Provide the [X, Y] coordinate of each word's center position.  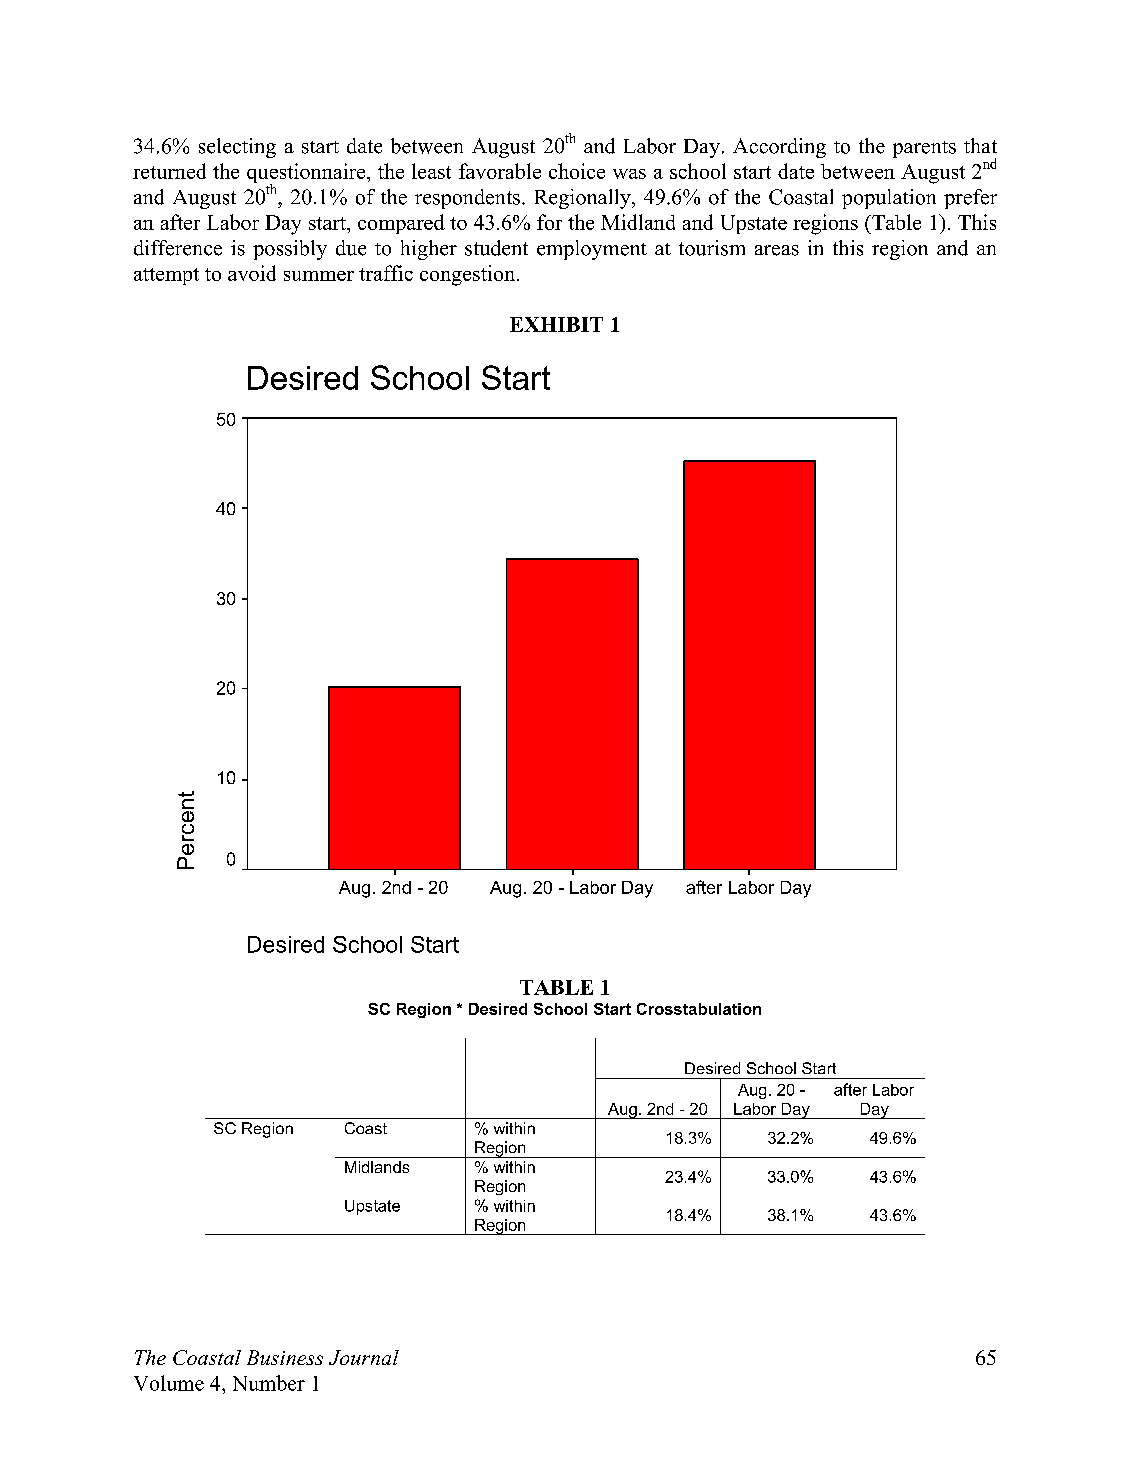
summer [319, 276]
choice [577, 171]
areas [777, 250]
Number [269, 1383]
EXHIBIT [556, 324]
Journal [364, 1357]
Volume [169, 1383]
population [889, 199]
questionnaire [307, 174]
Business [285, 1357]
